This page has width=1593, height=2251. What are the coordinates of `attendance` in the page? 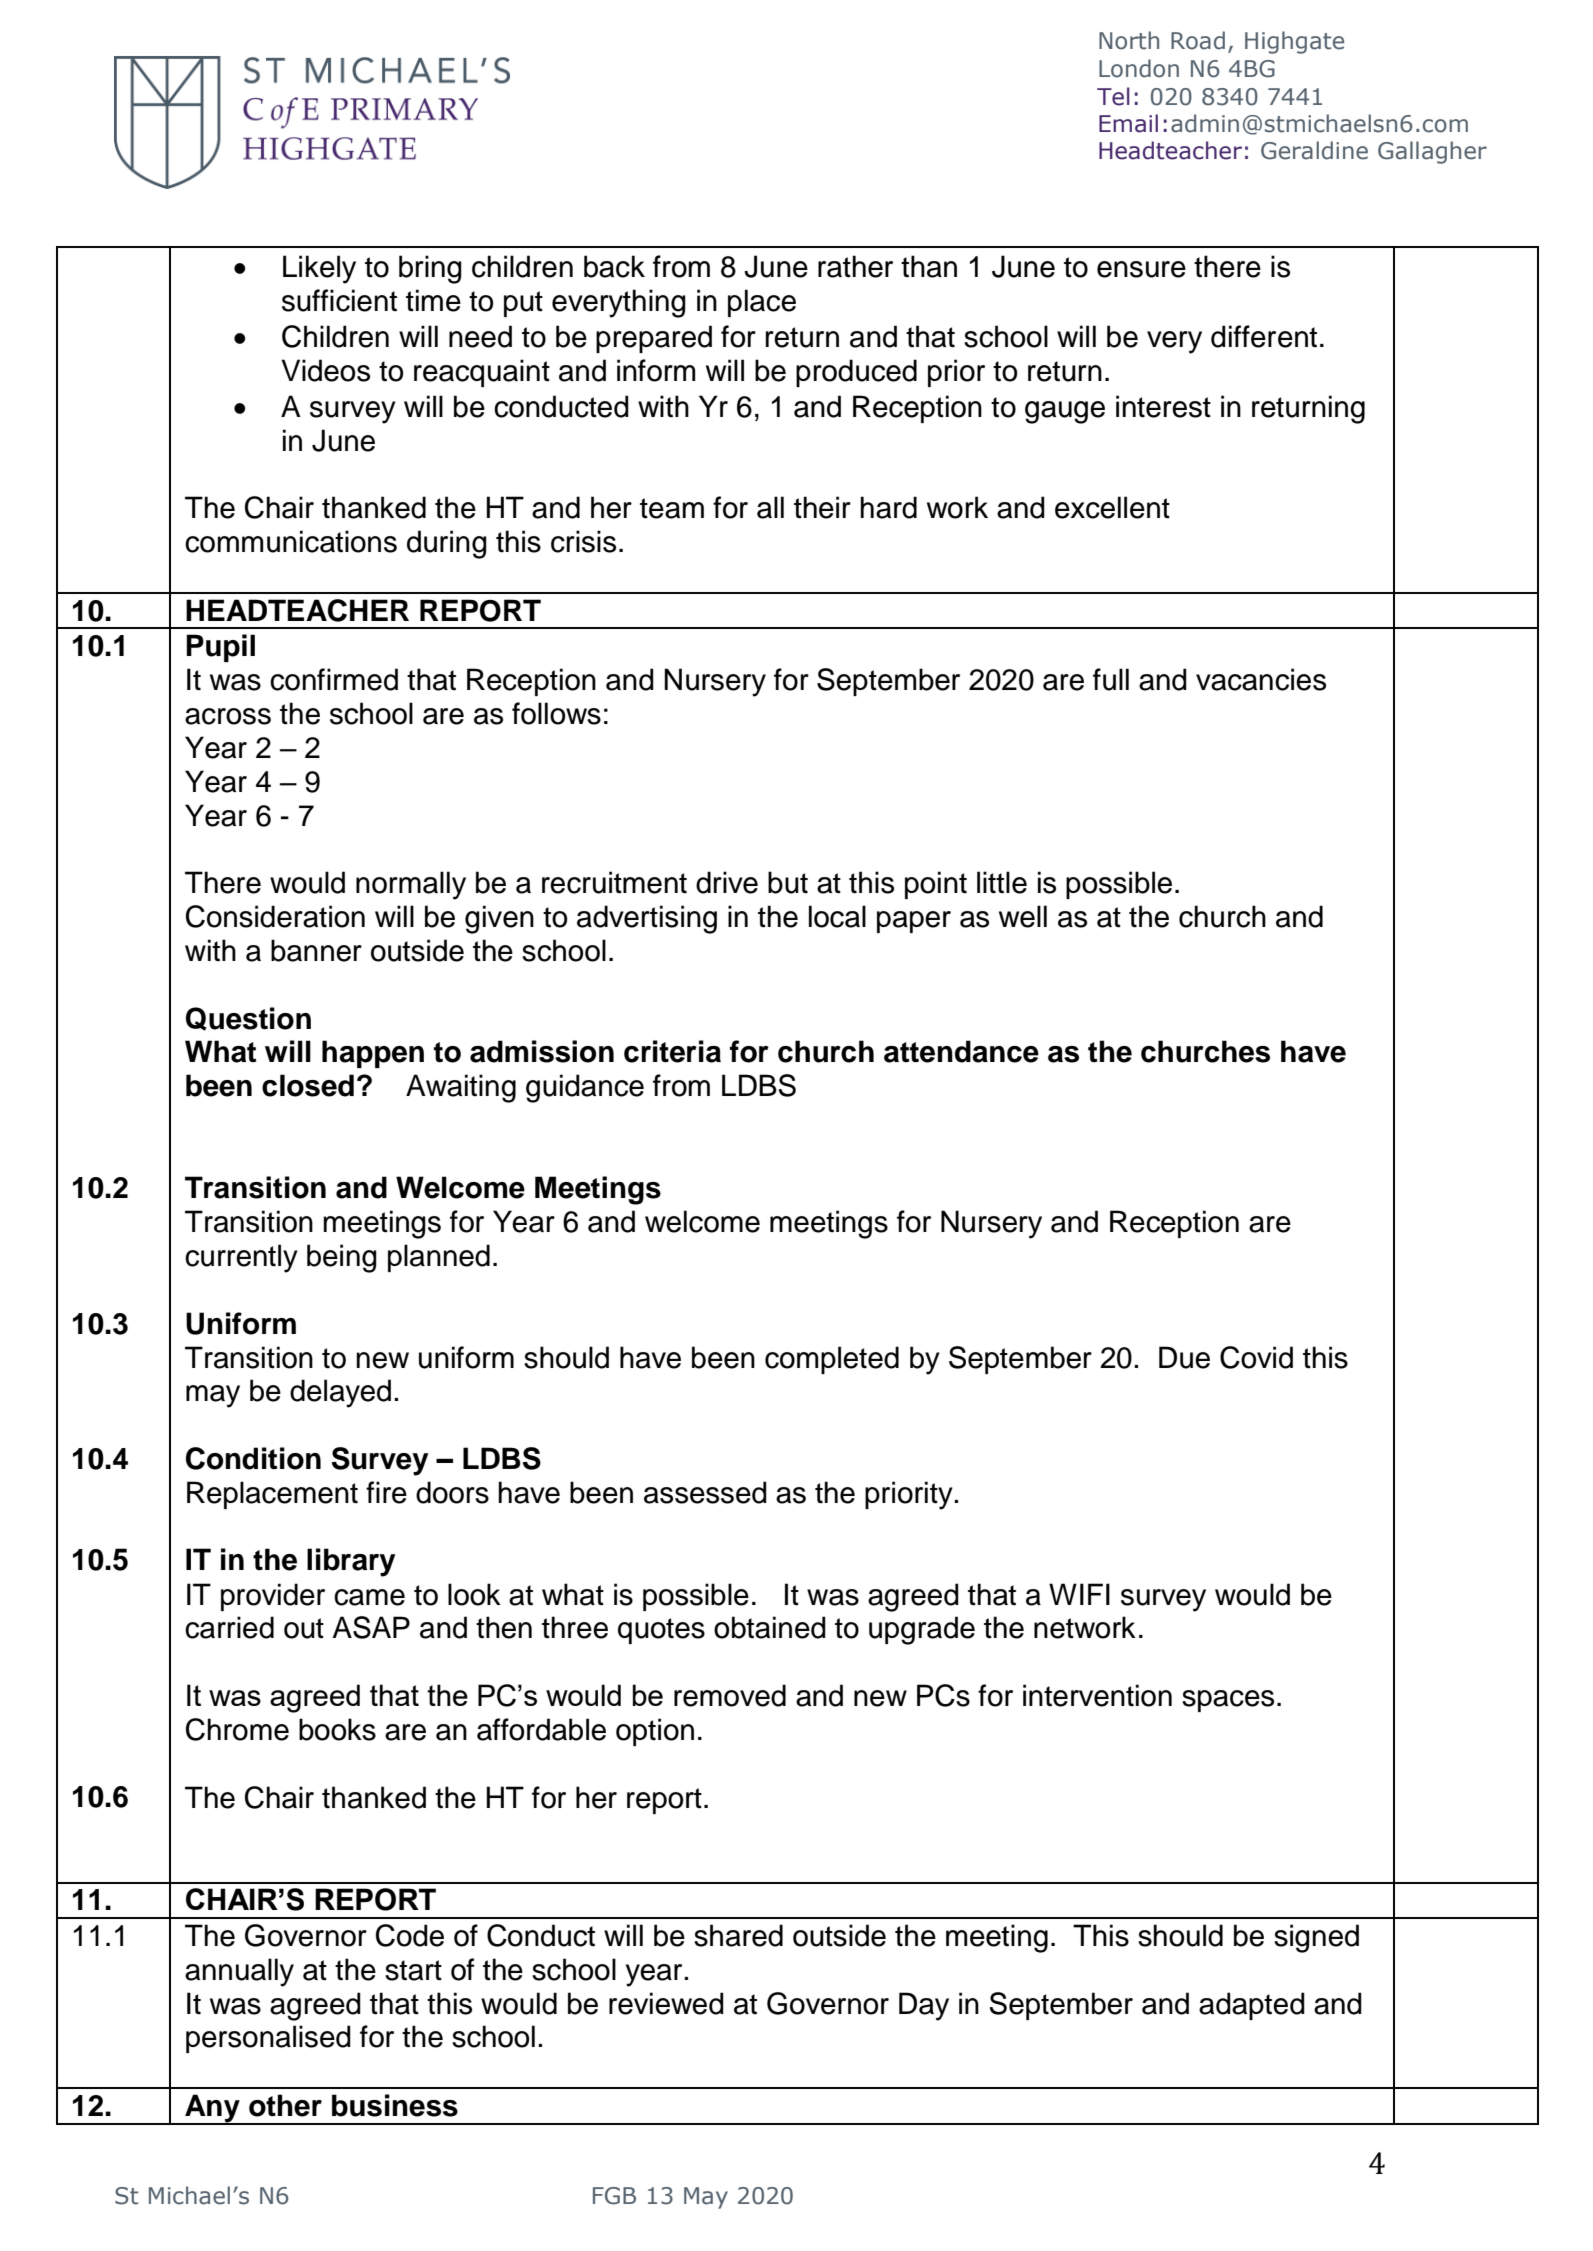 It's located at (961, 1051).
